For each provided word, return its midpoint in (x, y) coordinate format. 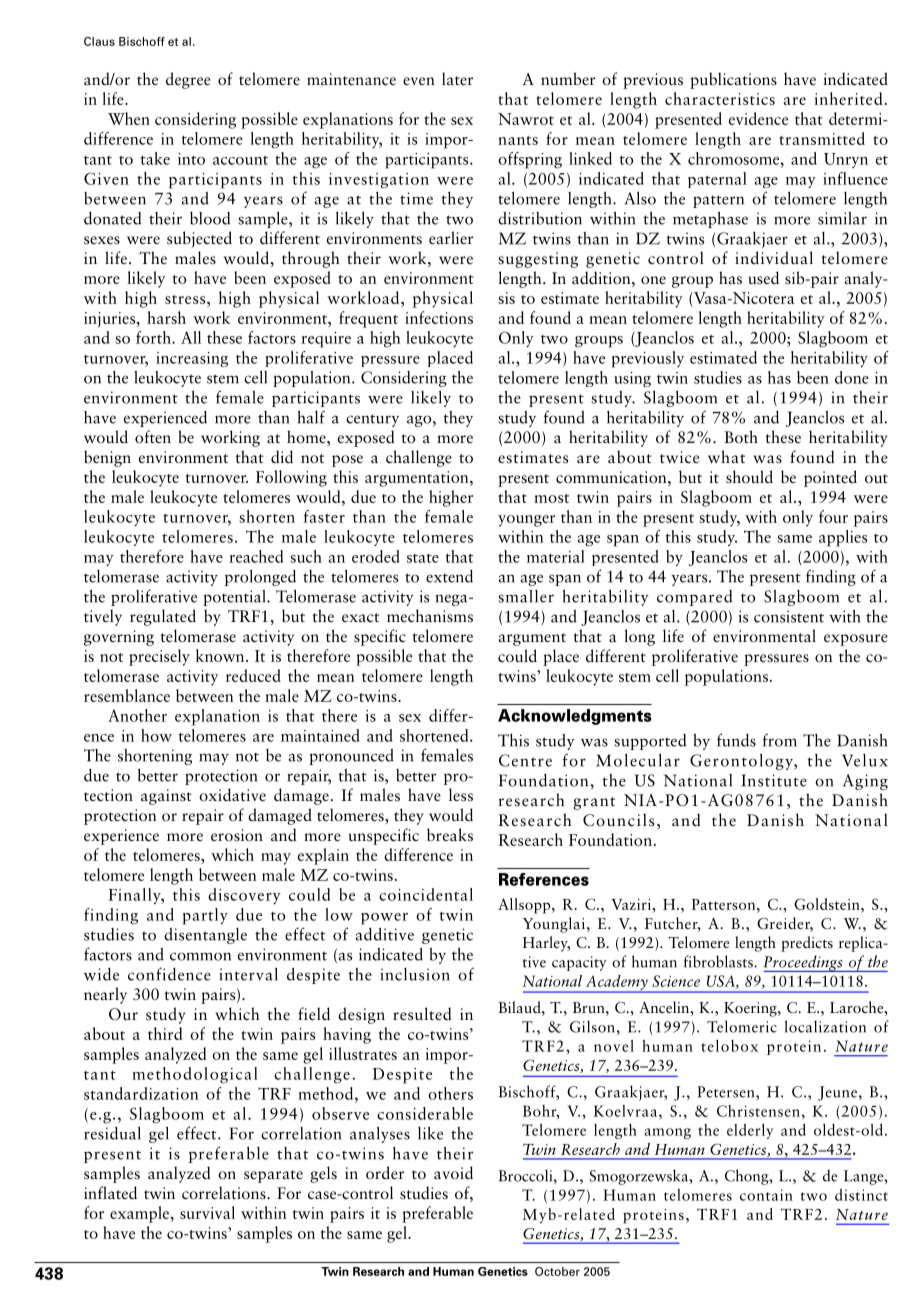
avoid (453, 1172)
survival (207, 1212)
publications (733, 80)
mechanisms (430, 616)
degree (188, 80)
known (221, 655)
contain (766, 1195)
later (457, 78)
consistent (789, 616)
